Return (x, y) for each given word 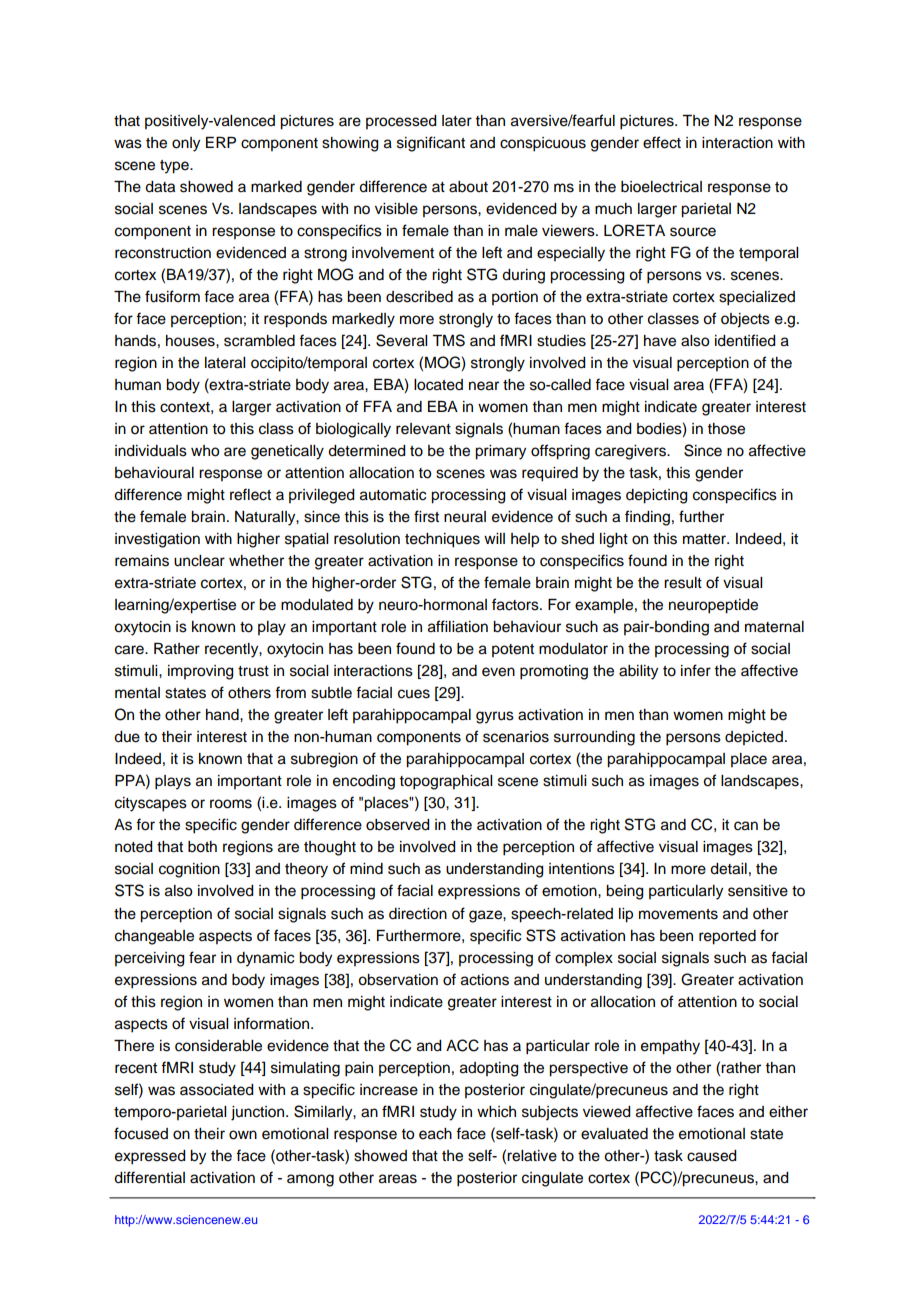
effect (662, 142)
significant (431, 144)
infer (696, 670)
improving (201, 672)
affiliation (458, 626)
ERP (221, 142)
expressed (150, 1157)
